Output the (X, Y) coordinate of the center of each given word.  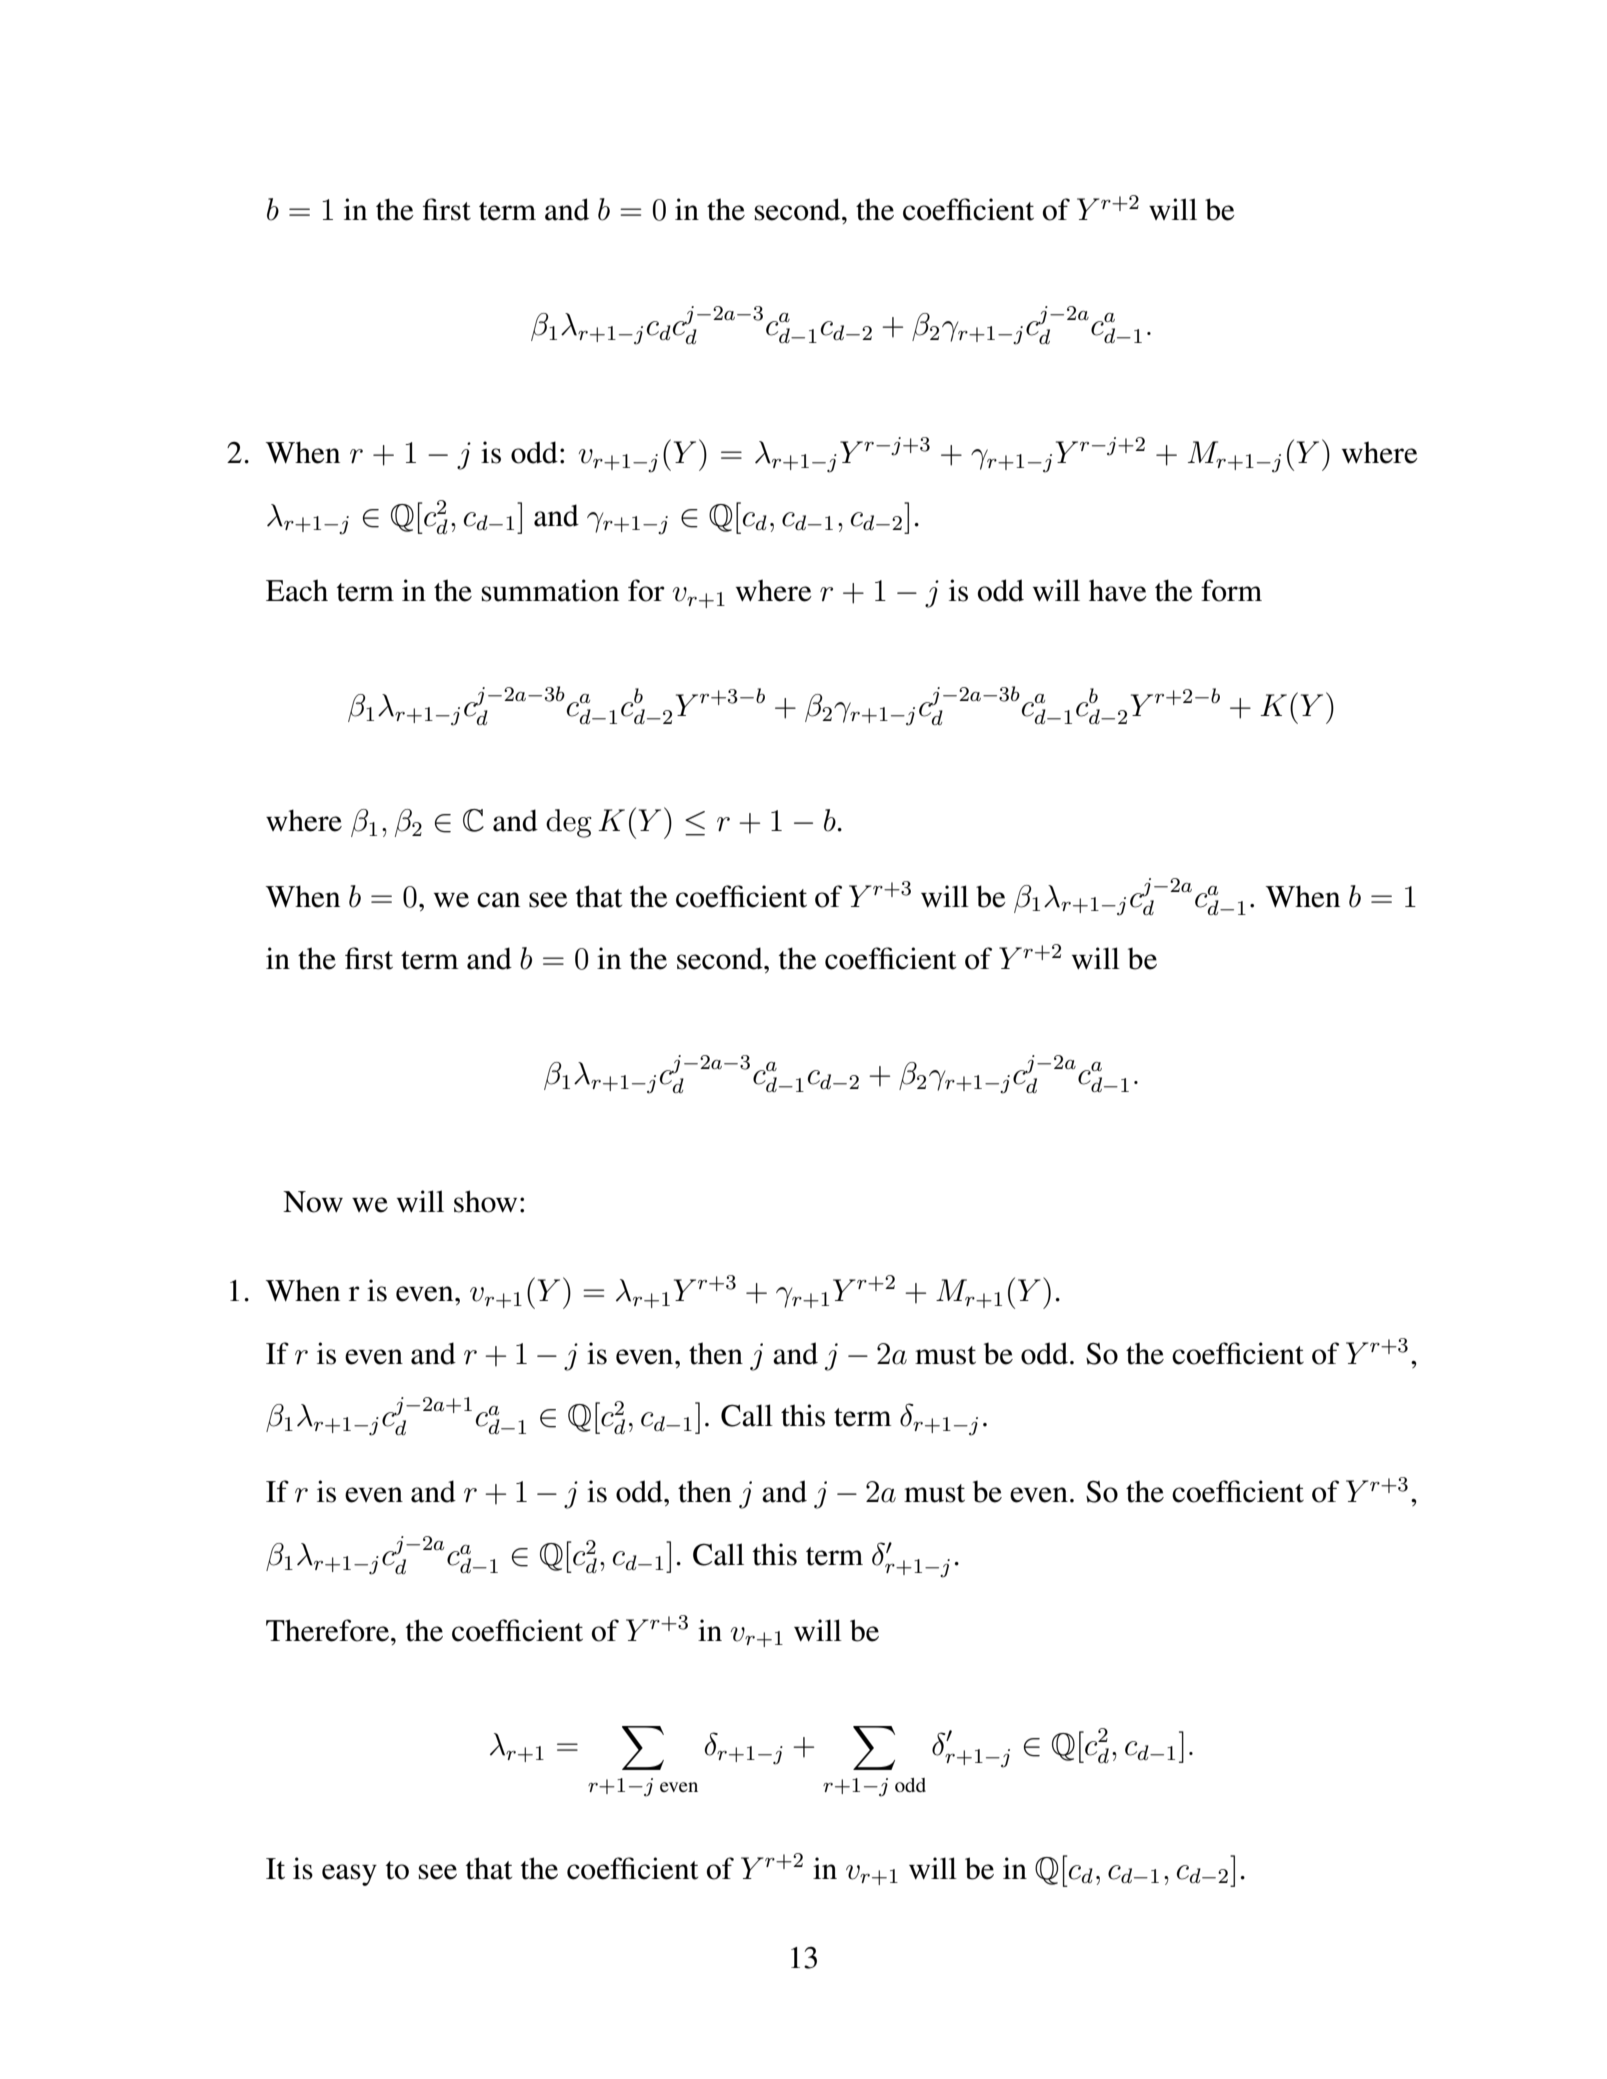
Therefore (327, 1630)
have (1118, 590)
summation (550, 590)
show (485, 1201)
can (498, 900)
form (1231, 590)
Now (313, 1202)
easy (349, 1875)
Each (297, 590)
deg (569, 823)
